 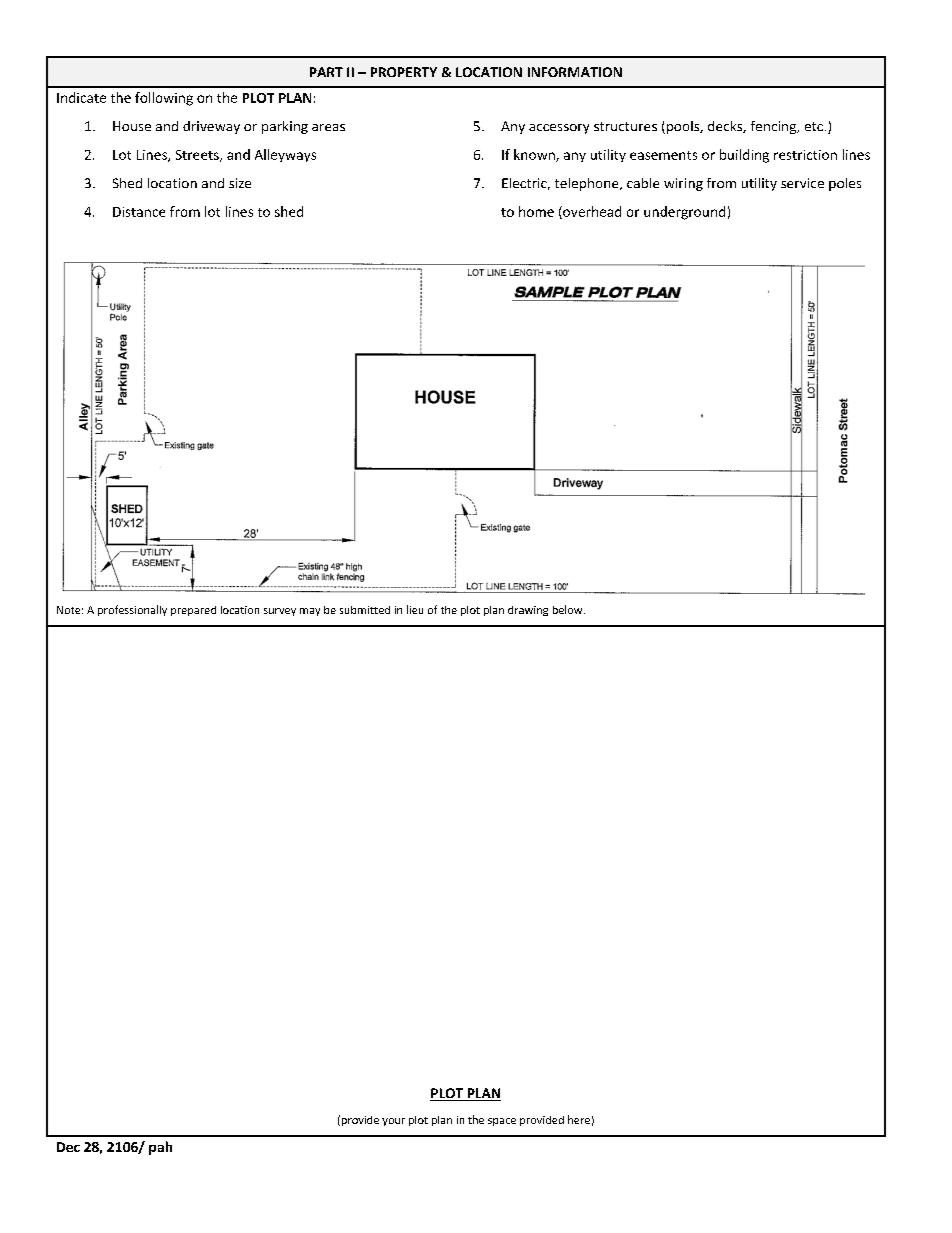 What do you see at coordinates (569, 609) in the screenshot?
I see `below` at bounding box center [569, 609].
